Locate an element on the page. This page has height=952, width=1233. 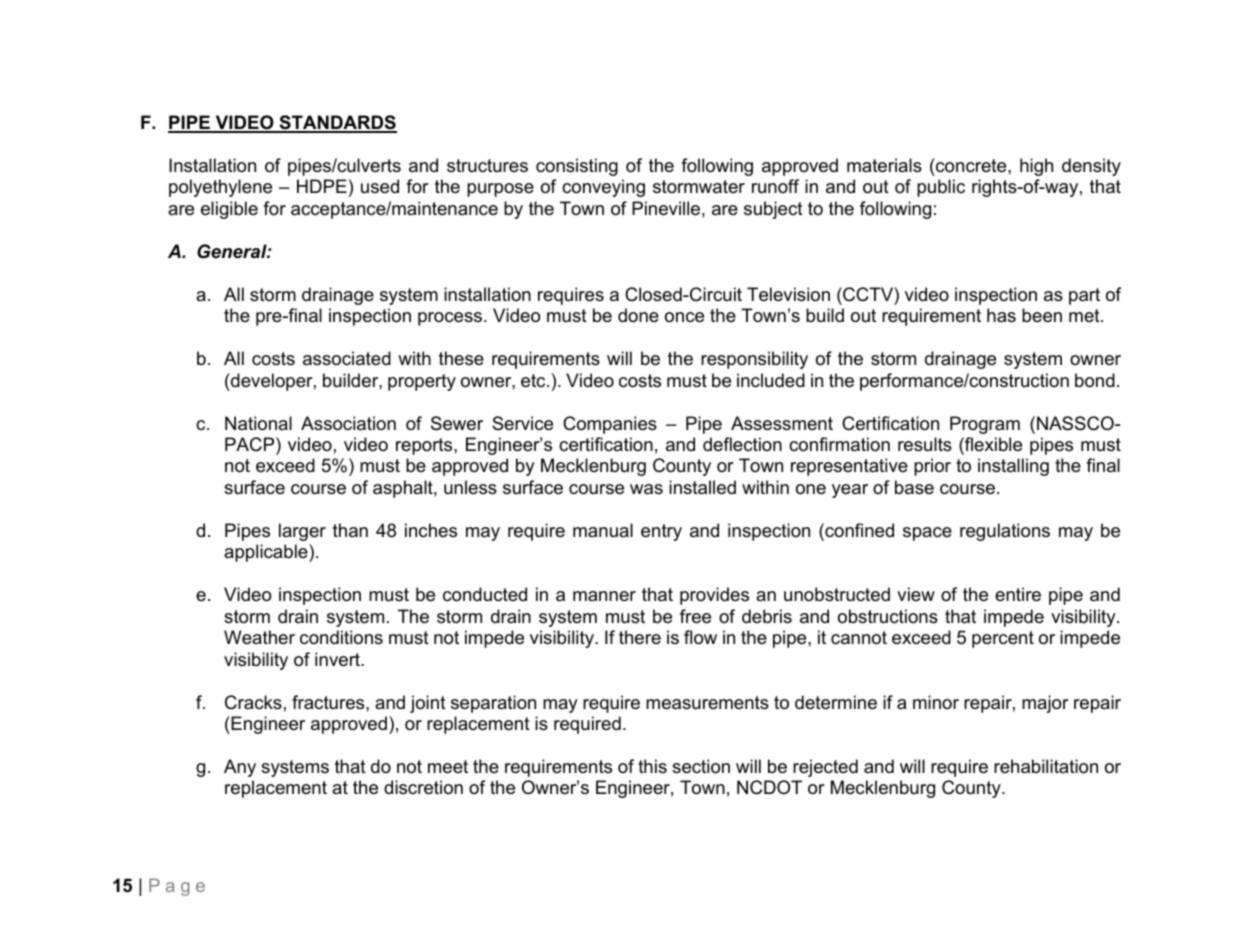
Any is located at coordinates (240, 768).
